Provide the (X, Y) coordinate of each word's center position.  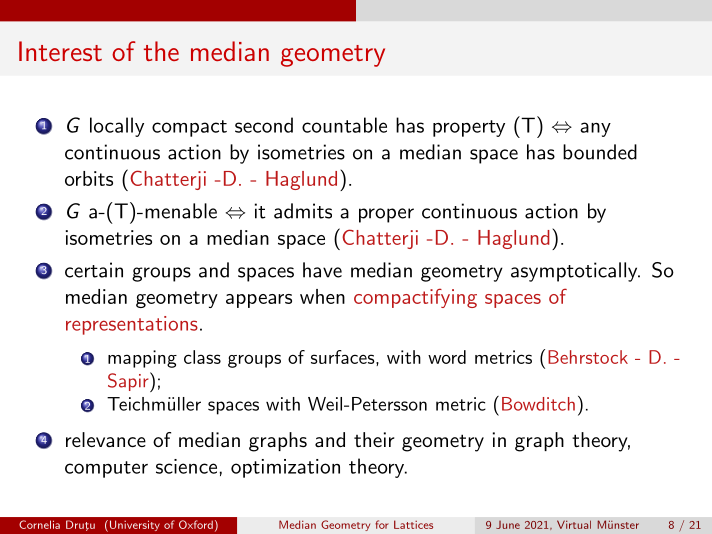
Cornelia (39, 524)
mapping (142, 359)
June (508, 525)
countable (344, 125)
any (595, 129)
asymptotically (575, 272)
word (447, 357)
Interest (60, 51)
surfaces (343, 357)
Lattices (413, 524)
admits (303, 211)
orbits (89, 178)
